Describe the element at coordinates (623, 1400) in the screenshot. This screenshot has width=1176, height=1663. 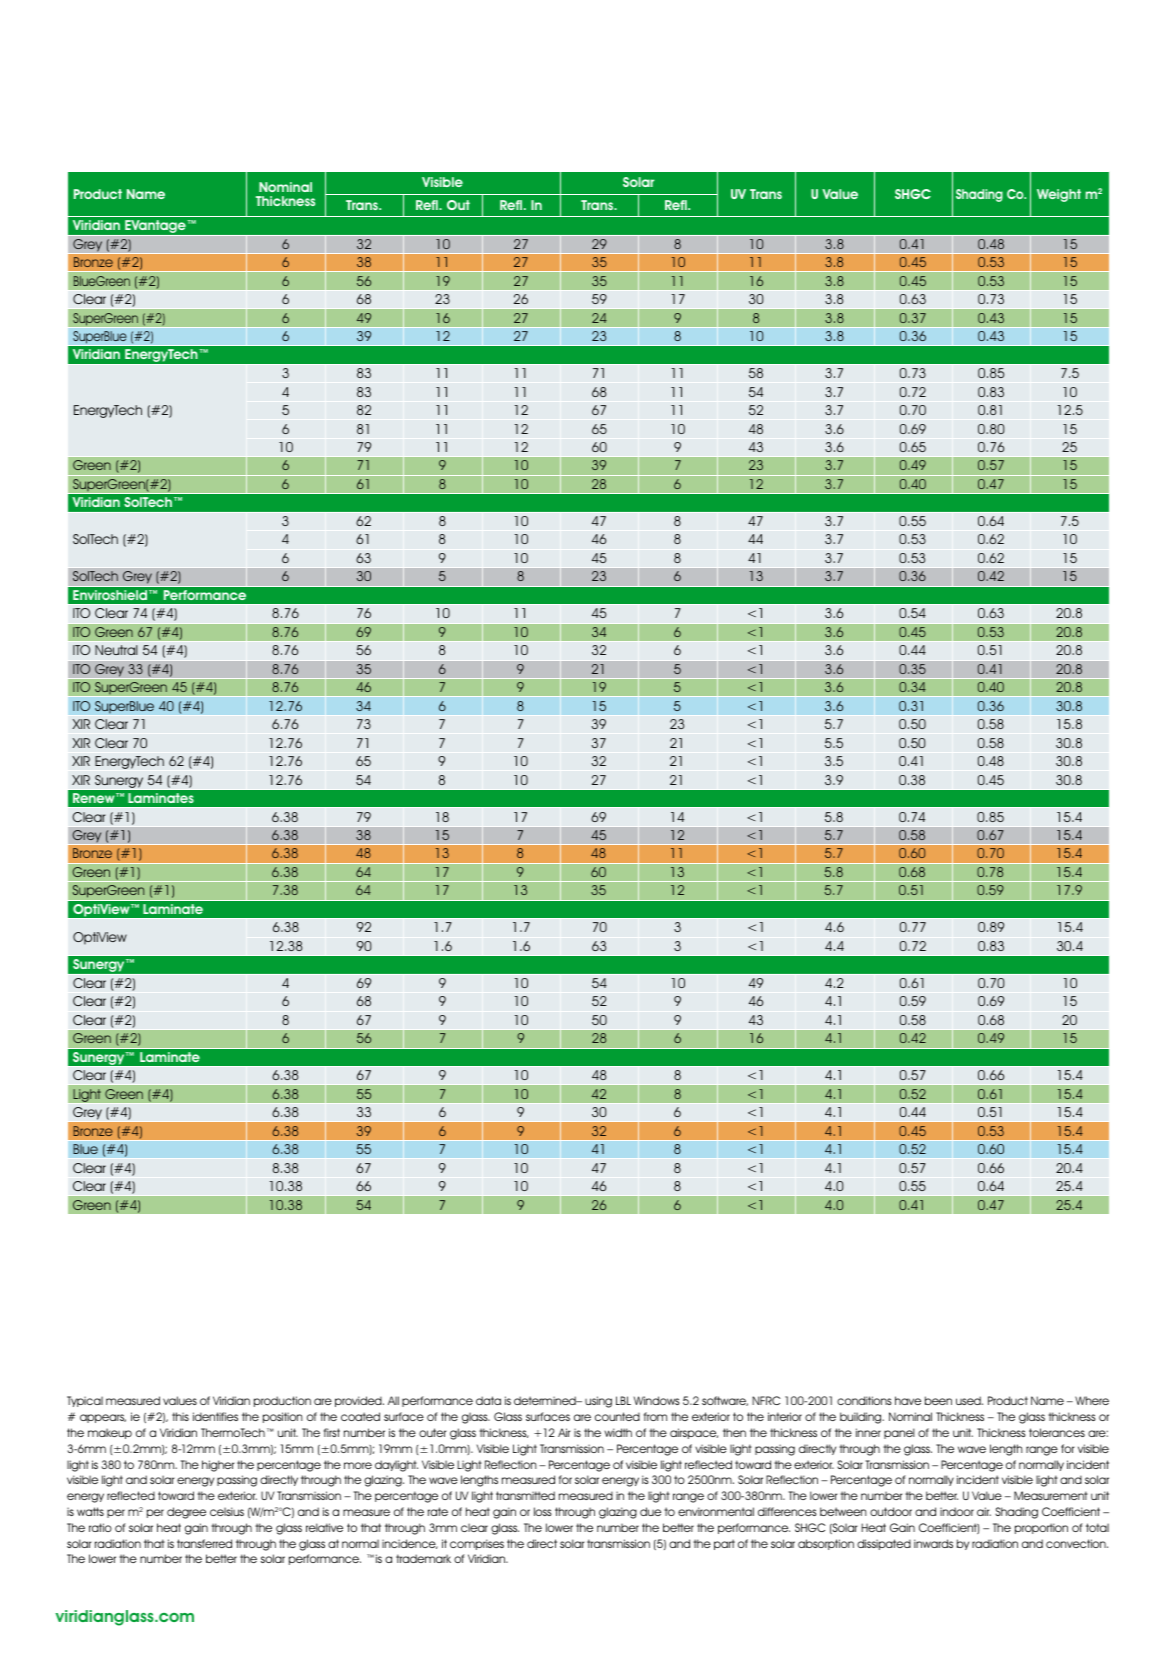
I see `LBL` at that location.
